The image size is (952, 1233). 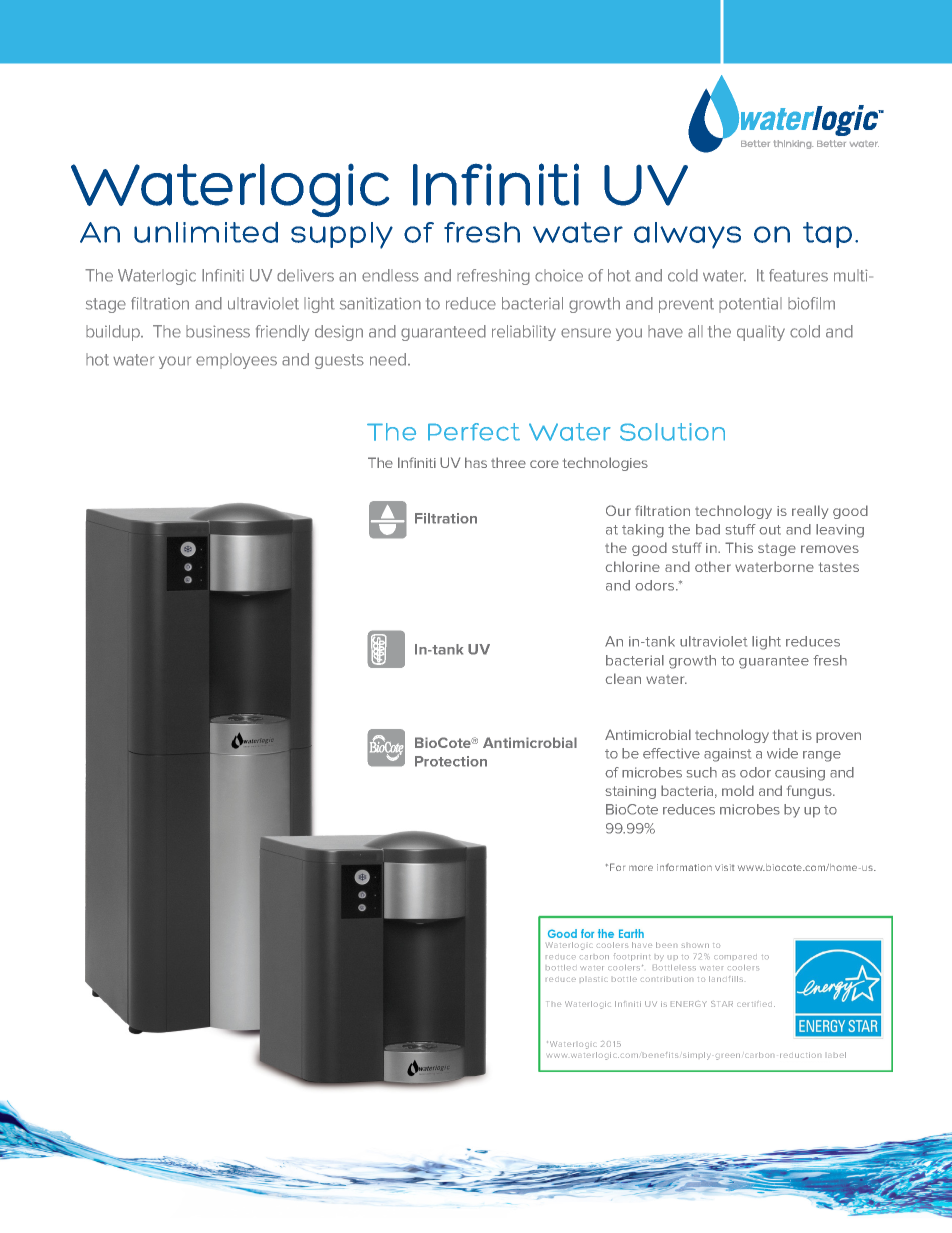 I want to click on visit, so click(x=724, y=867).
